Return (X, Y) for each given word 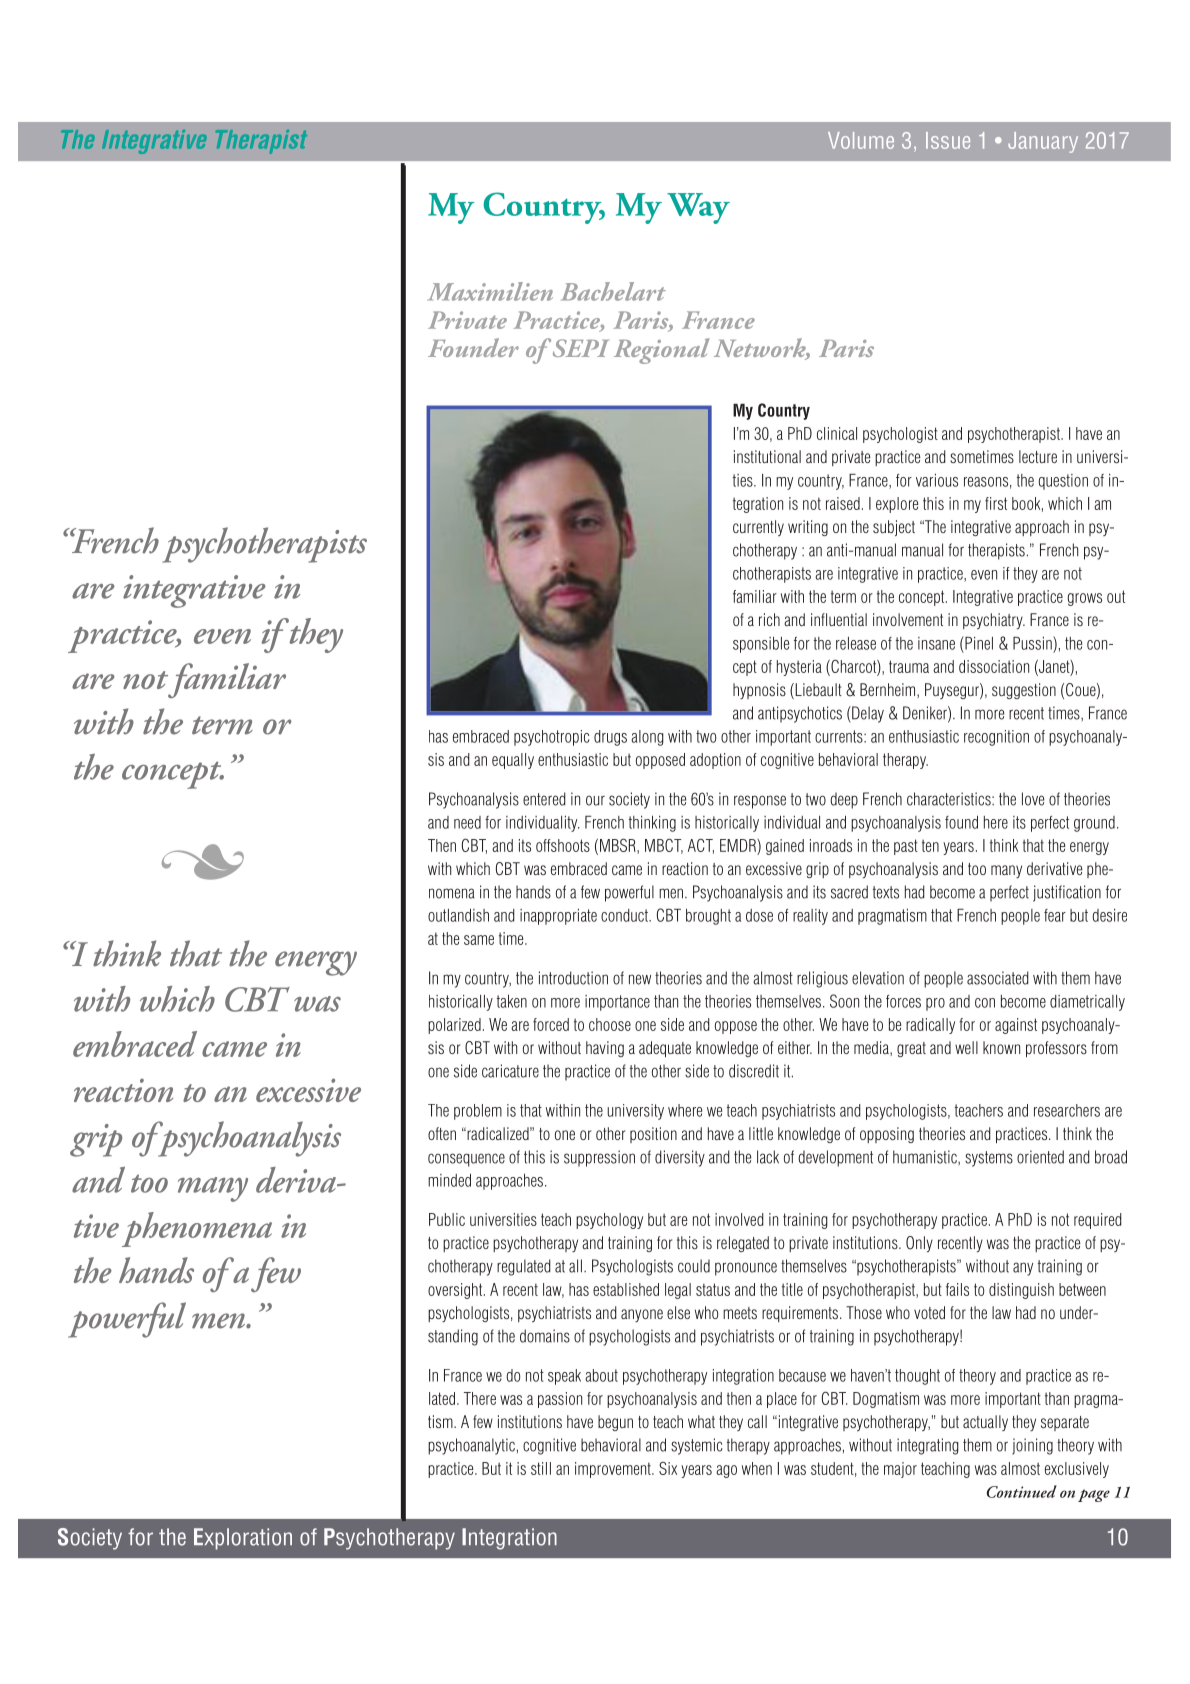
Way (698, 208)
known (1001, 1047)
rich (769, 619)
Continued (1022, 1491)
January (1043, 142)
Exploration (243, 1539)
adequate (665, 1049)
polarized (454, 1026)
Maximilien (490, 291)
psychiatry (994, 621)
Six (668, 1468)
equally (513, 761)
